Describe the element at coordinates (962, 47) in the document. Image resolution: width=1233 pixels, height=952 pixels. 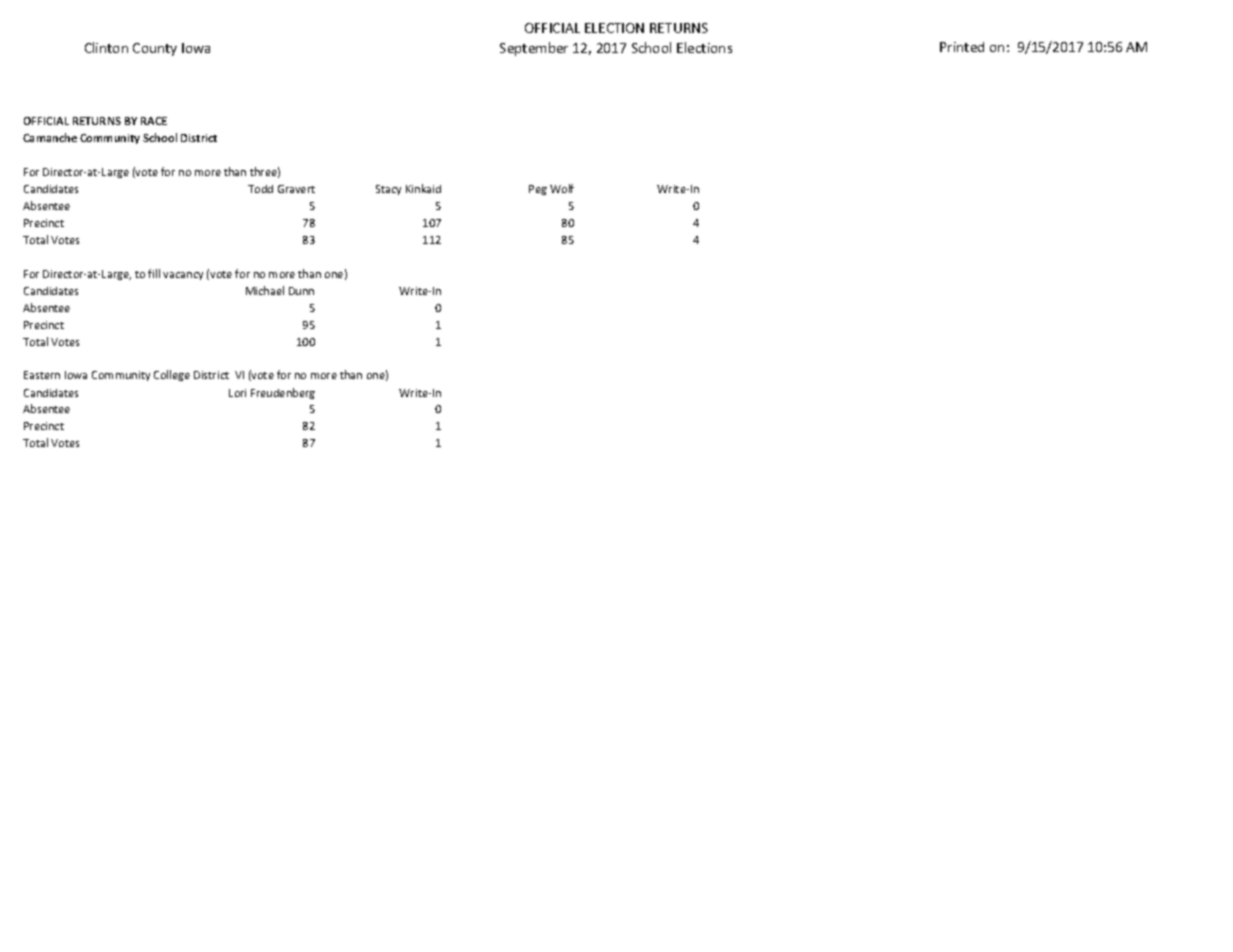
I see `Printed` at that location.
